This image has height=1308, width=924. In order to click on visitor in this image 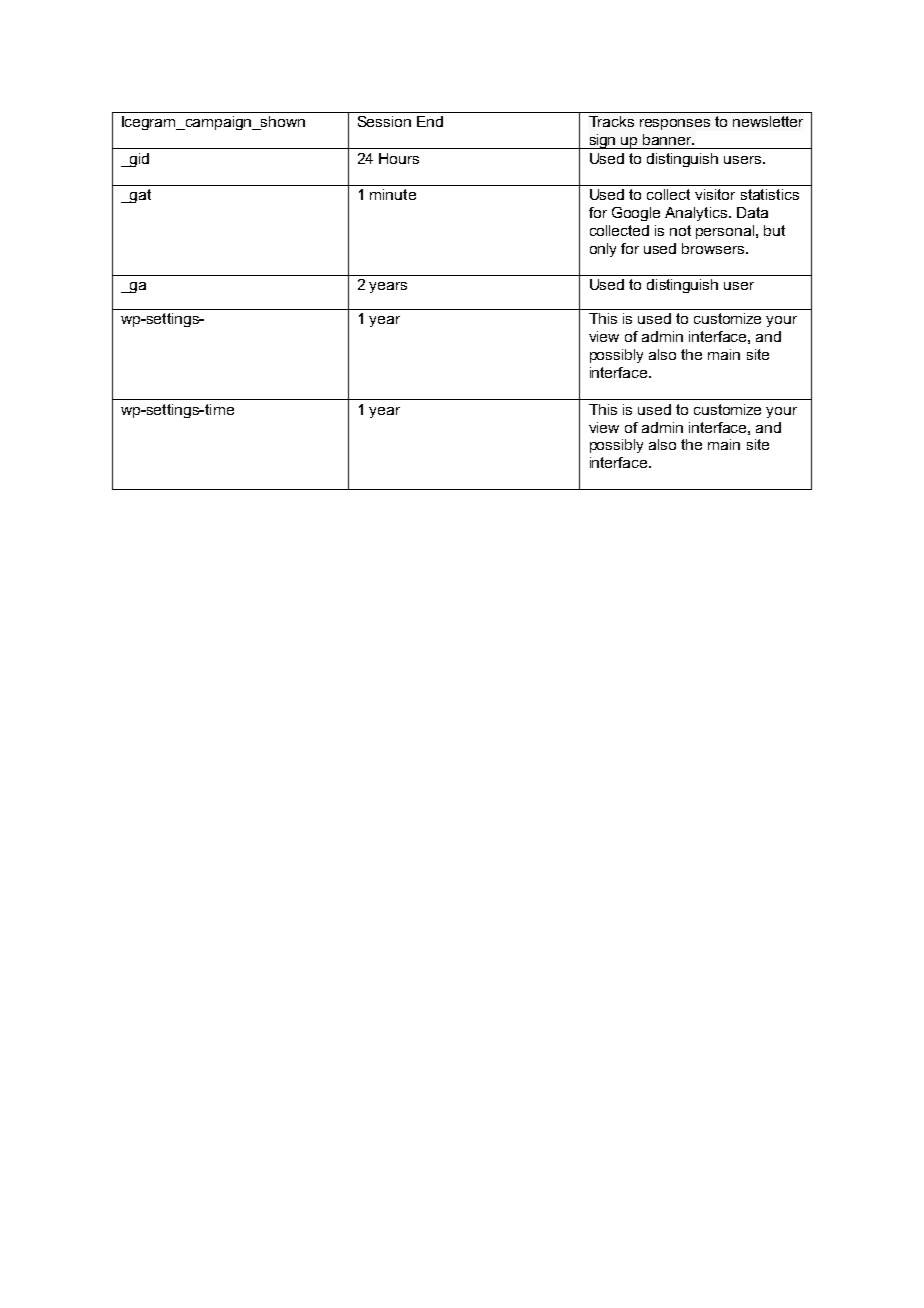, I will do `click(715, 194)`.
